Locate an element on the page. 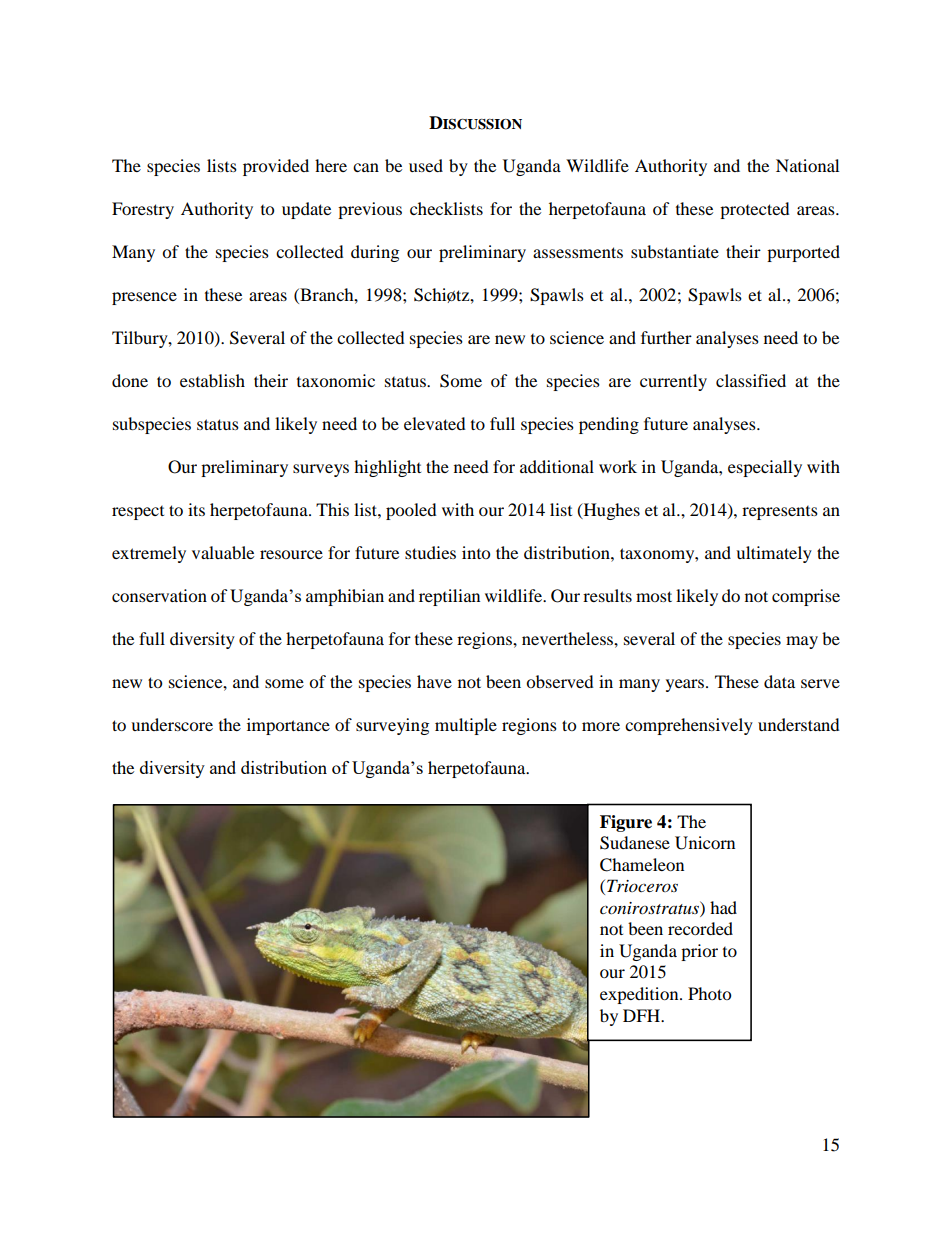  protected is located at coordinates (755, 210).
